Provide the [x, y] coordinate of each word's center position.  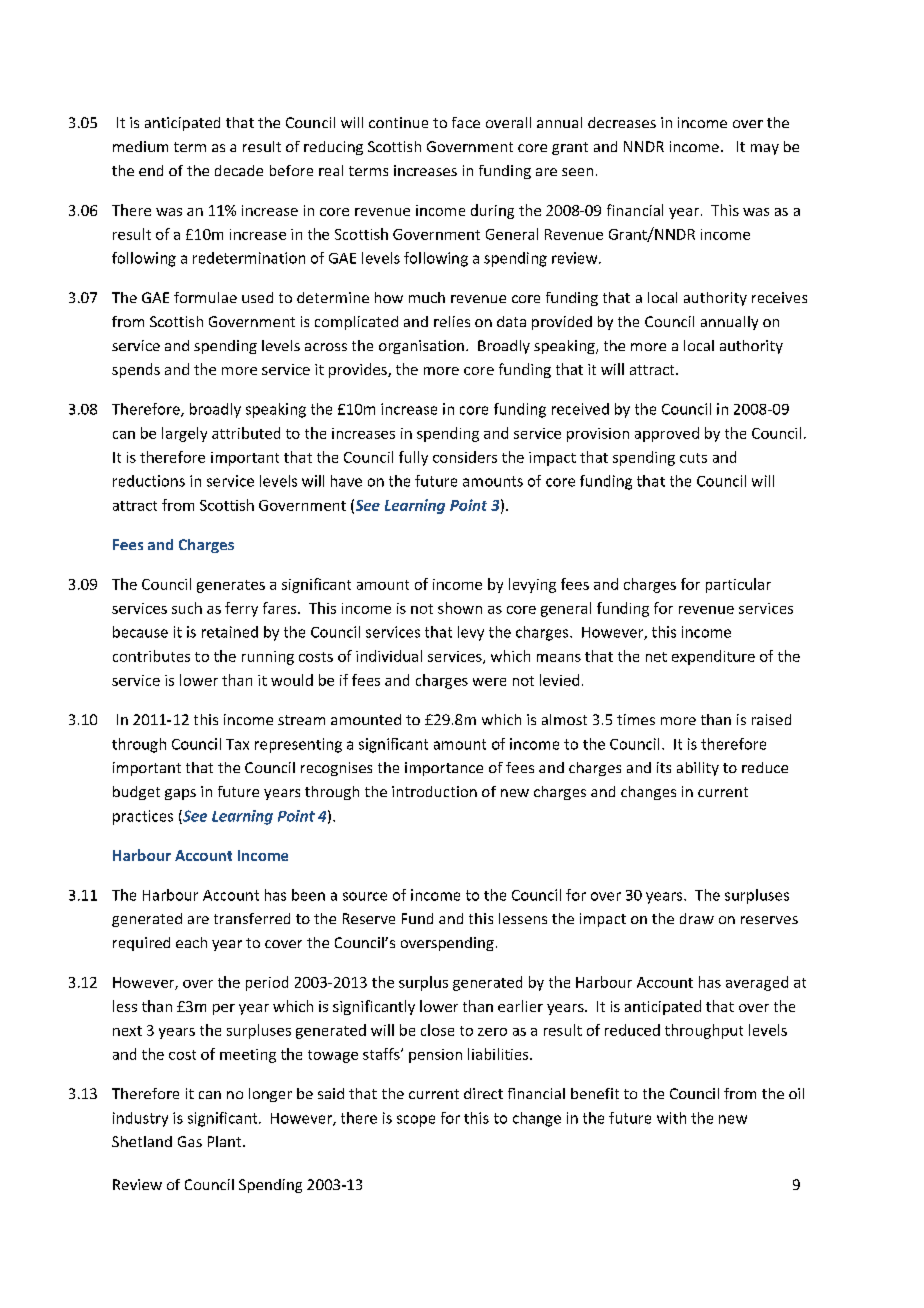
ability [698, 769]
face [466, 122]
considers [465, 457]
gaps [180, 794]
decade [239, 170]
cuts [693, 458]
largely [184, 434]
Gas [190, 1141]
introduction [434, 791]
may [765, 149]
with [671, 1118]
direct [483, 1093]
